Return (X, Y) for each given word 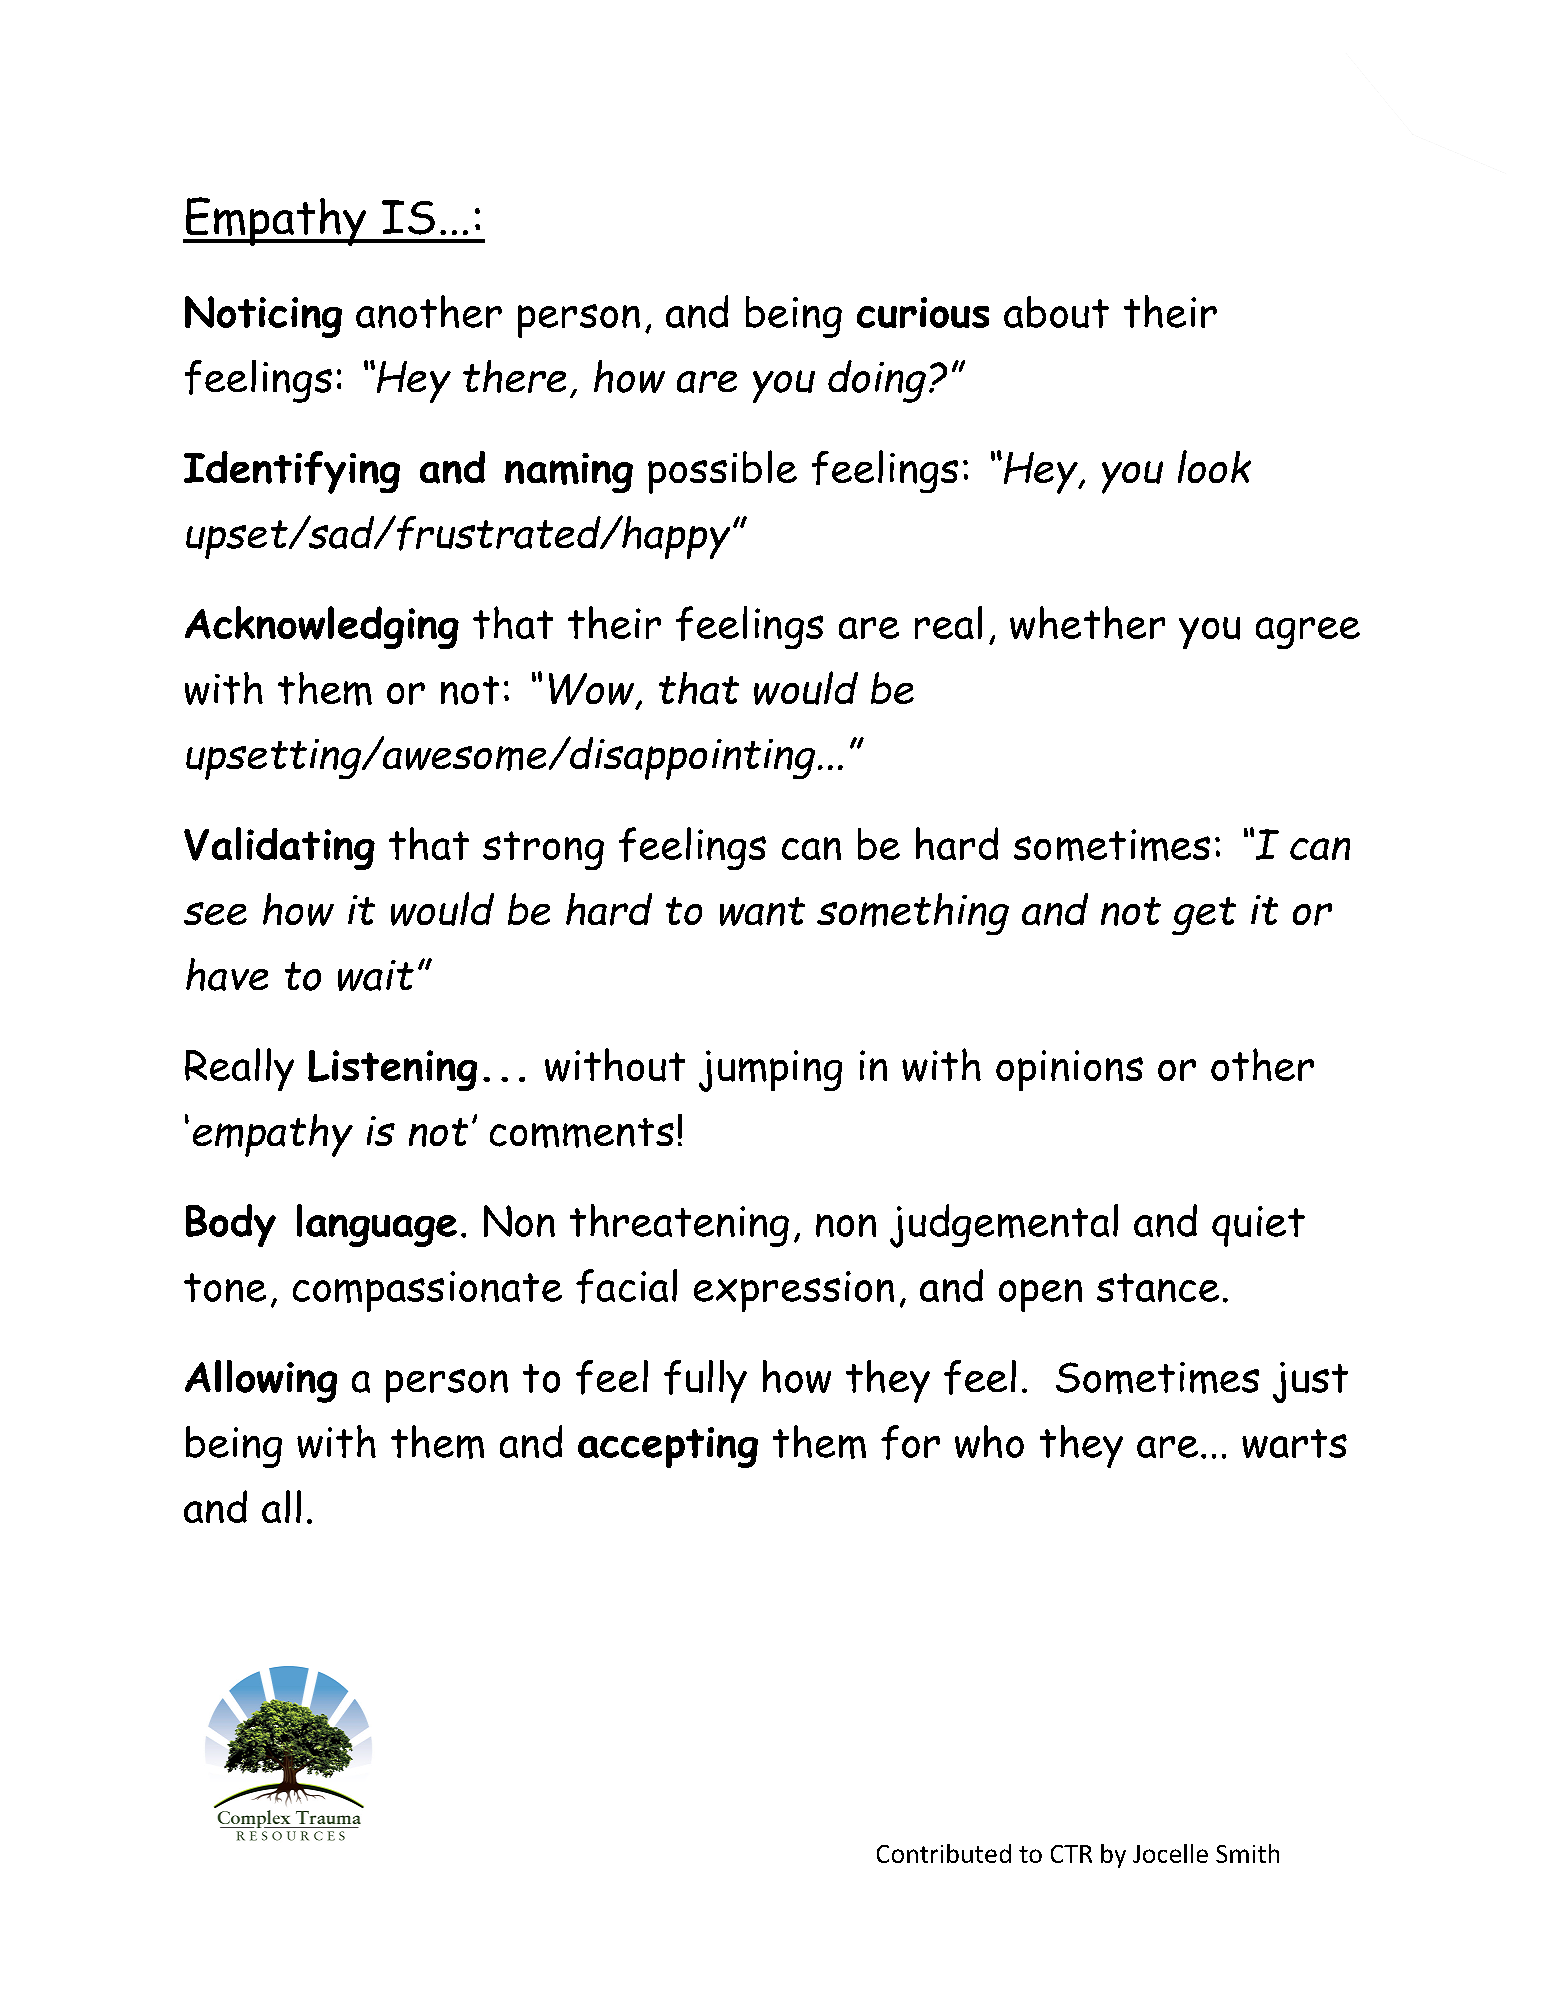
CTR (1071, 1854)
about (1056, 312)
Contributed (944, 1853)
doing (877, 381)
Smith (1247, 1853)
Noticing (263, 317)
